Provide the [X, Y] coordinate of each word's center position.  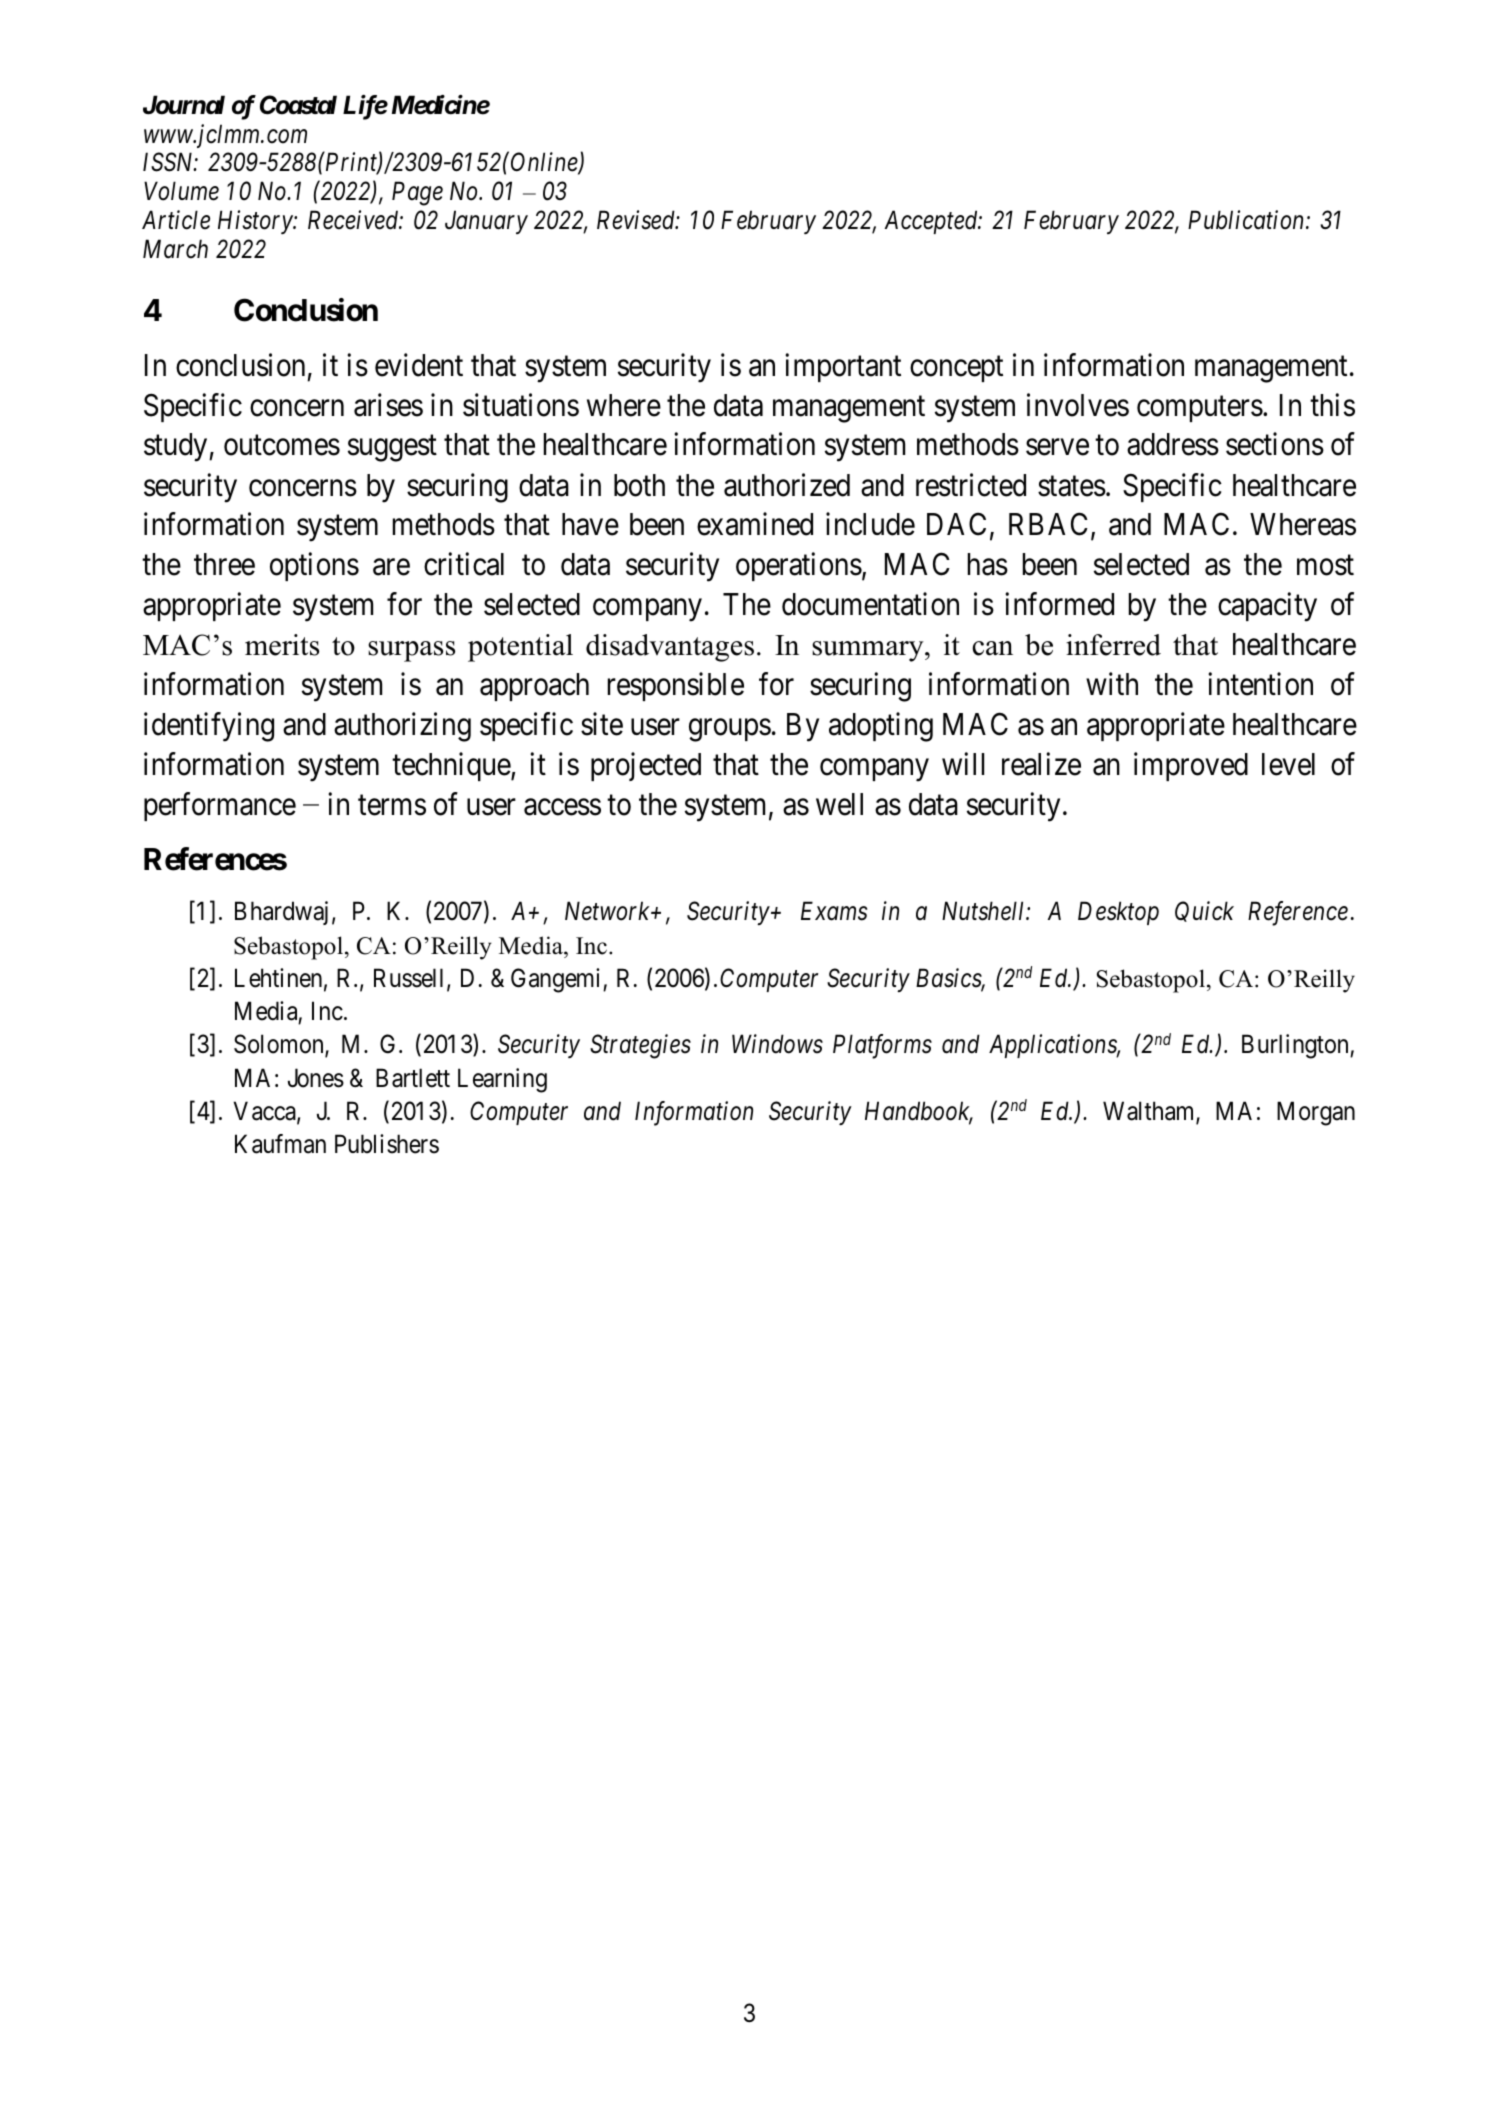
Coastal [298, 105]
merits [282, 645]
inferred [1113, 645]
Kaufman [280, 1144]
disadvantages [670, 648]
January [486, 222]
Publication [1247, 220]
